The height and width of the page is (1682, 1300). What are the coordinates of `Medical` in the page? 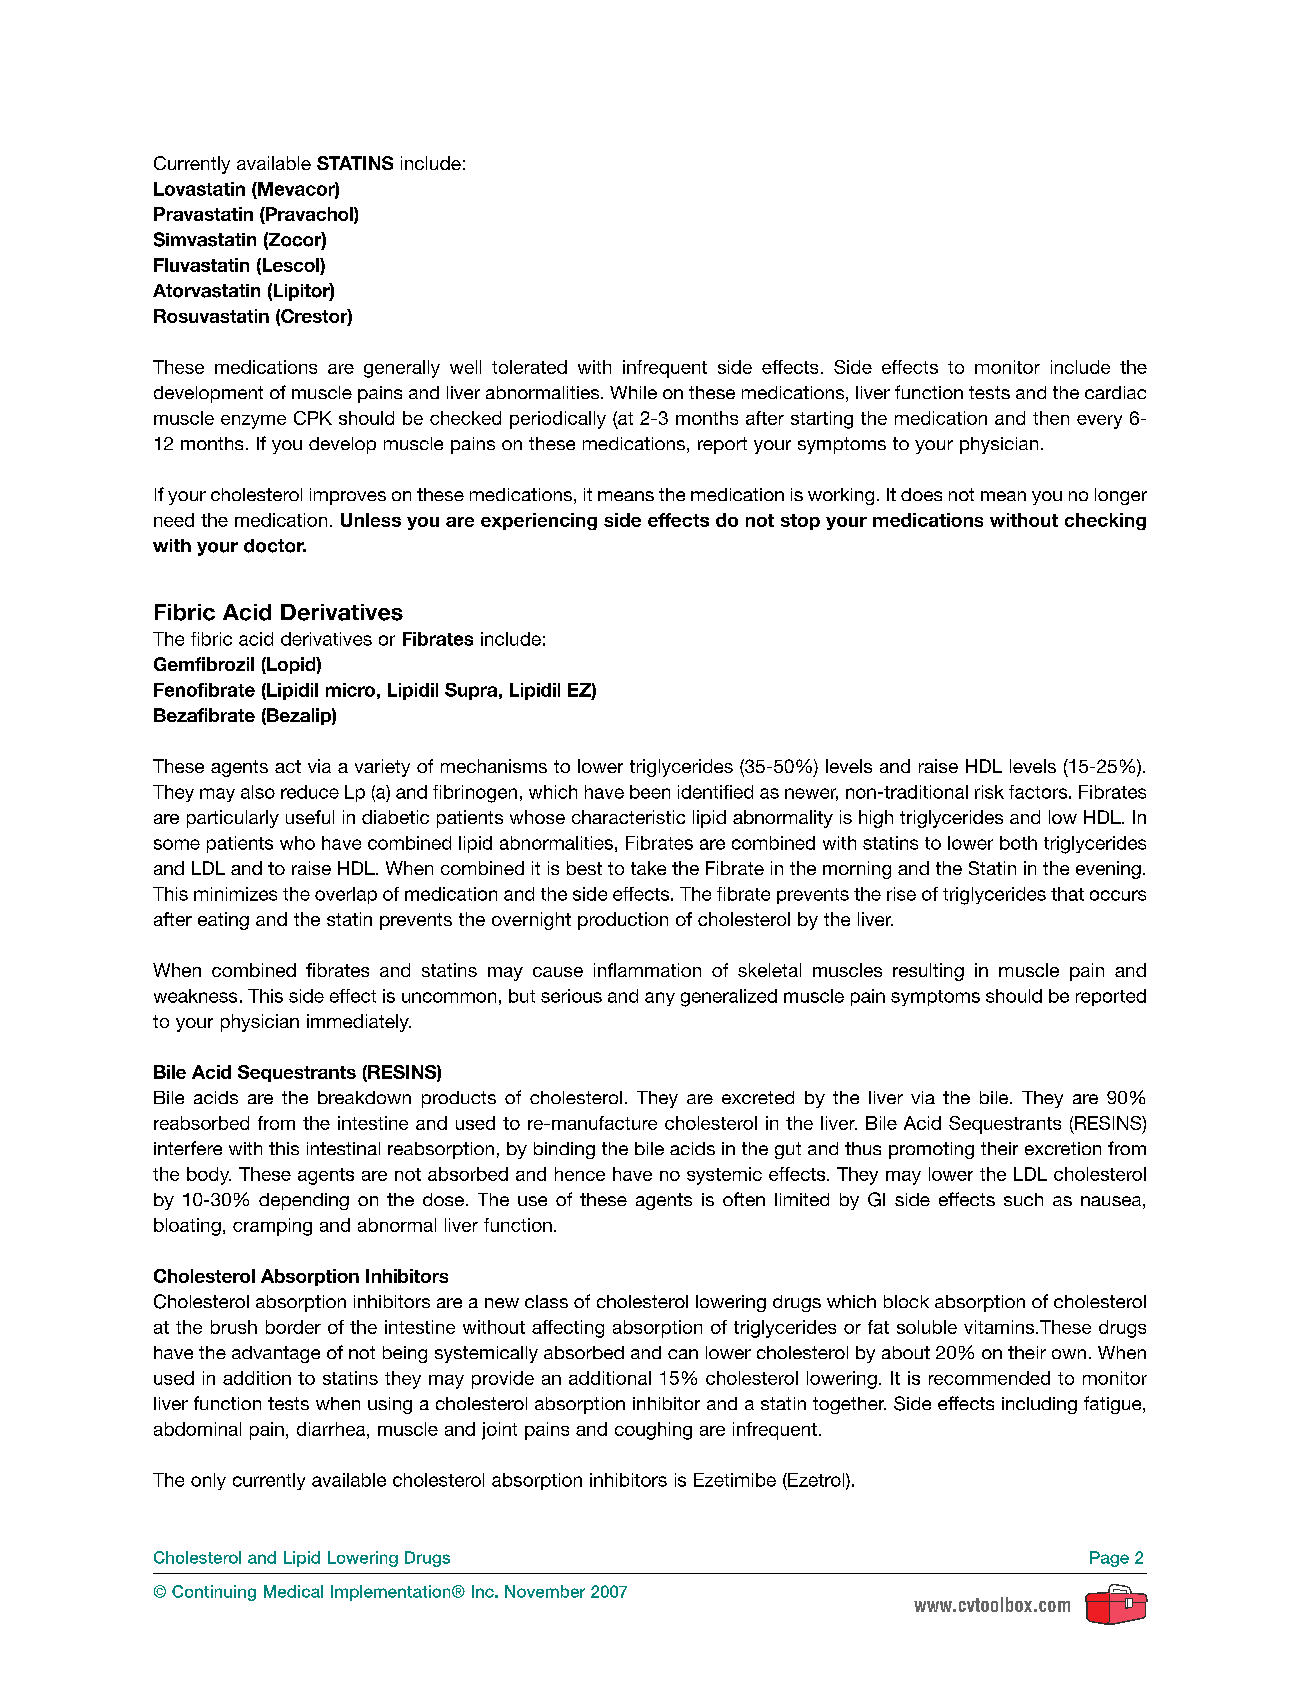 It's located at (293, 1591).
